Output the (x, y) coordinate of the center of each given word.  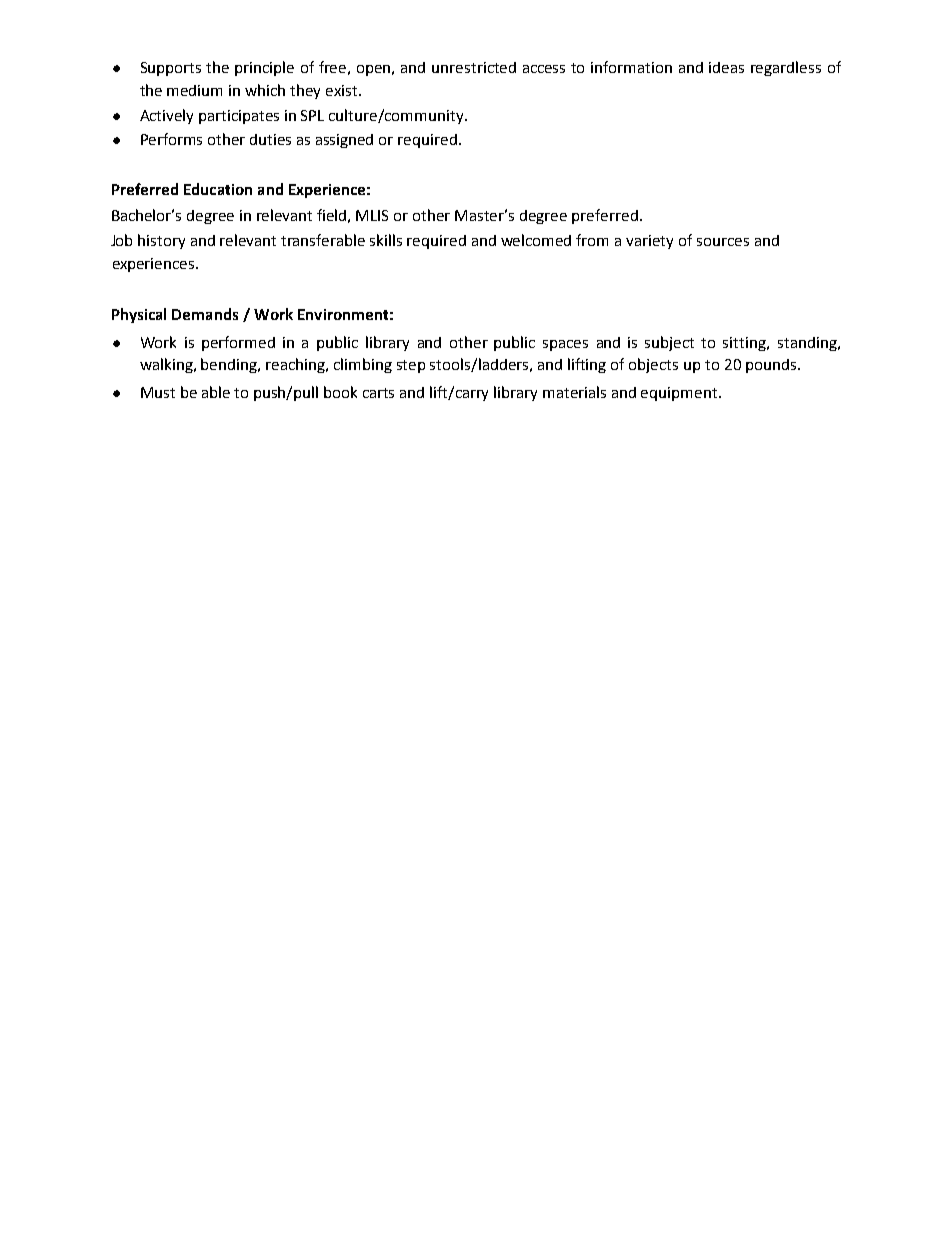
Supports (171, 69)
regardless (786, 68)
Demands (205, 314)
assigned (344, 141)
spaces (565, 345)
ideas (726, 67)
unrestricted (474, 67)
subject (669, 343)
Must (158, 392)
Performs (171, 139)
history (161, 241)
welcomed (536, 240)
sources (723, 242)
